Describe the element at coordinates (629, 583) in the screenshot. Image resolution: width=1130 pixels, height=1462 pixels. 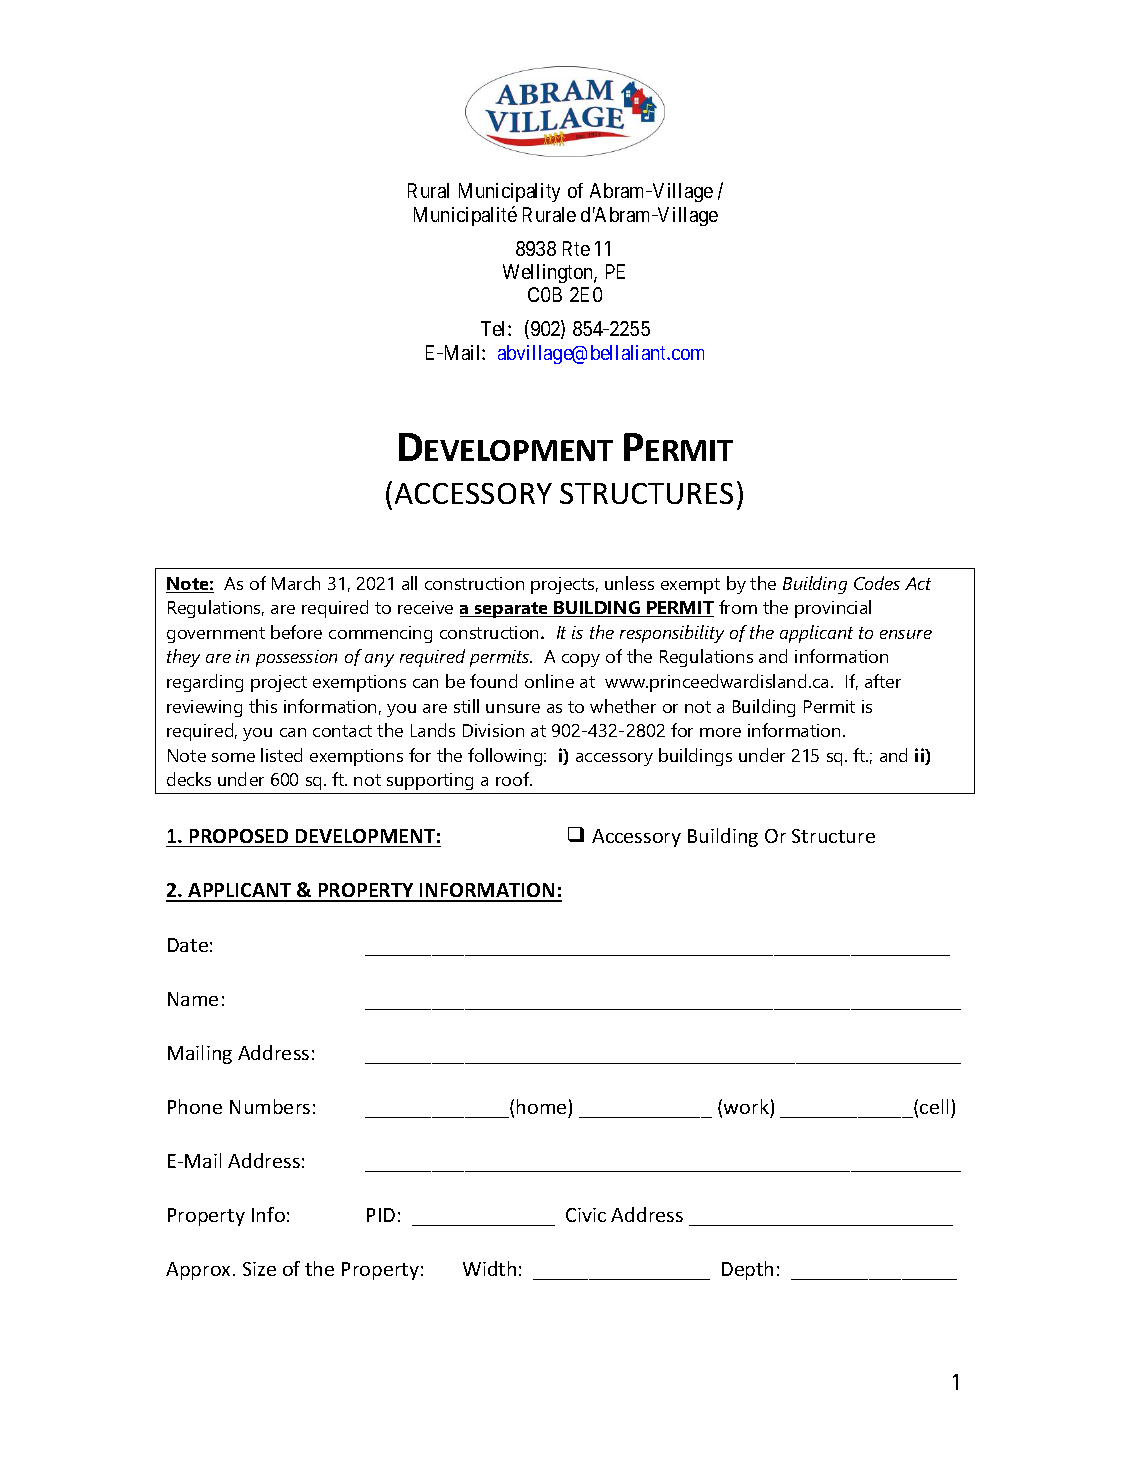
I see `unless` at that location.
